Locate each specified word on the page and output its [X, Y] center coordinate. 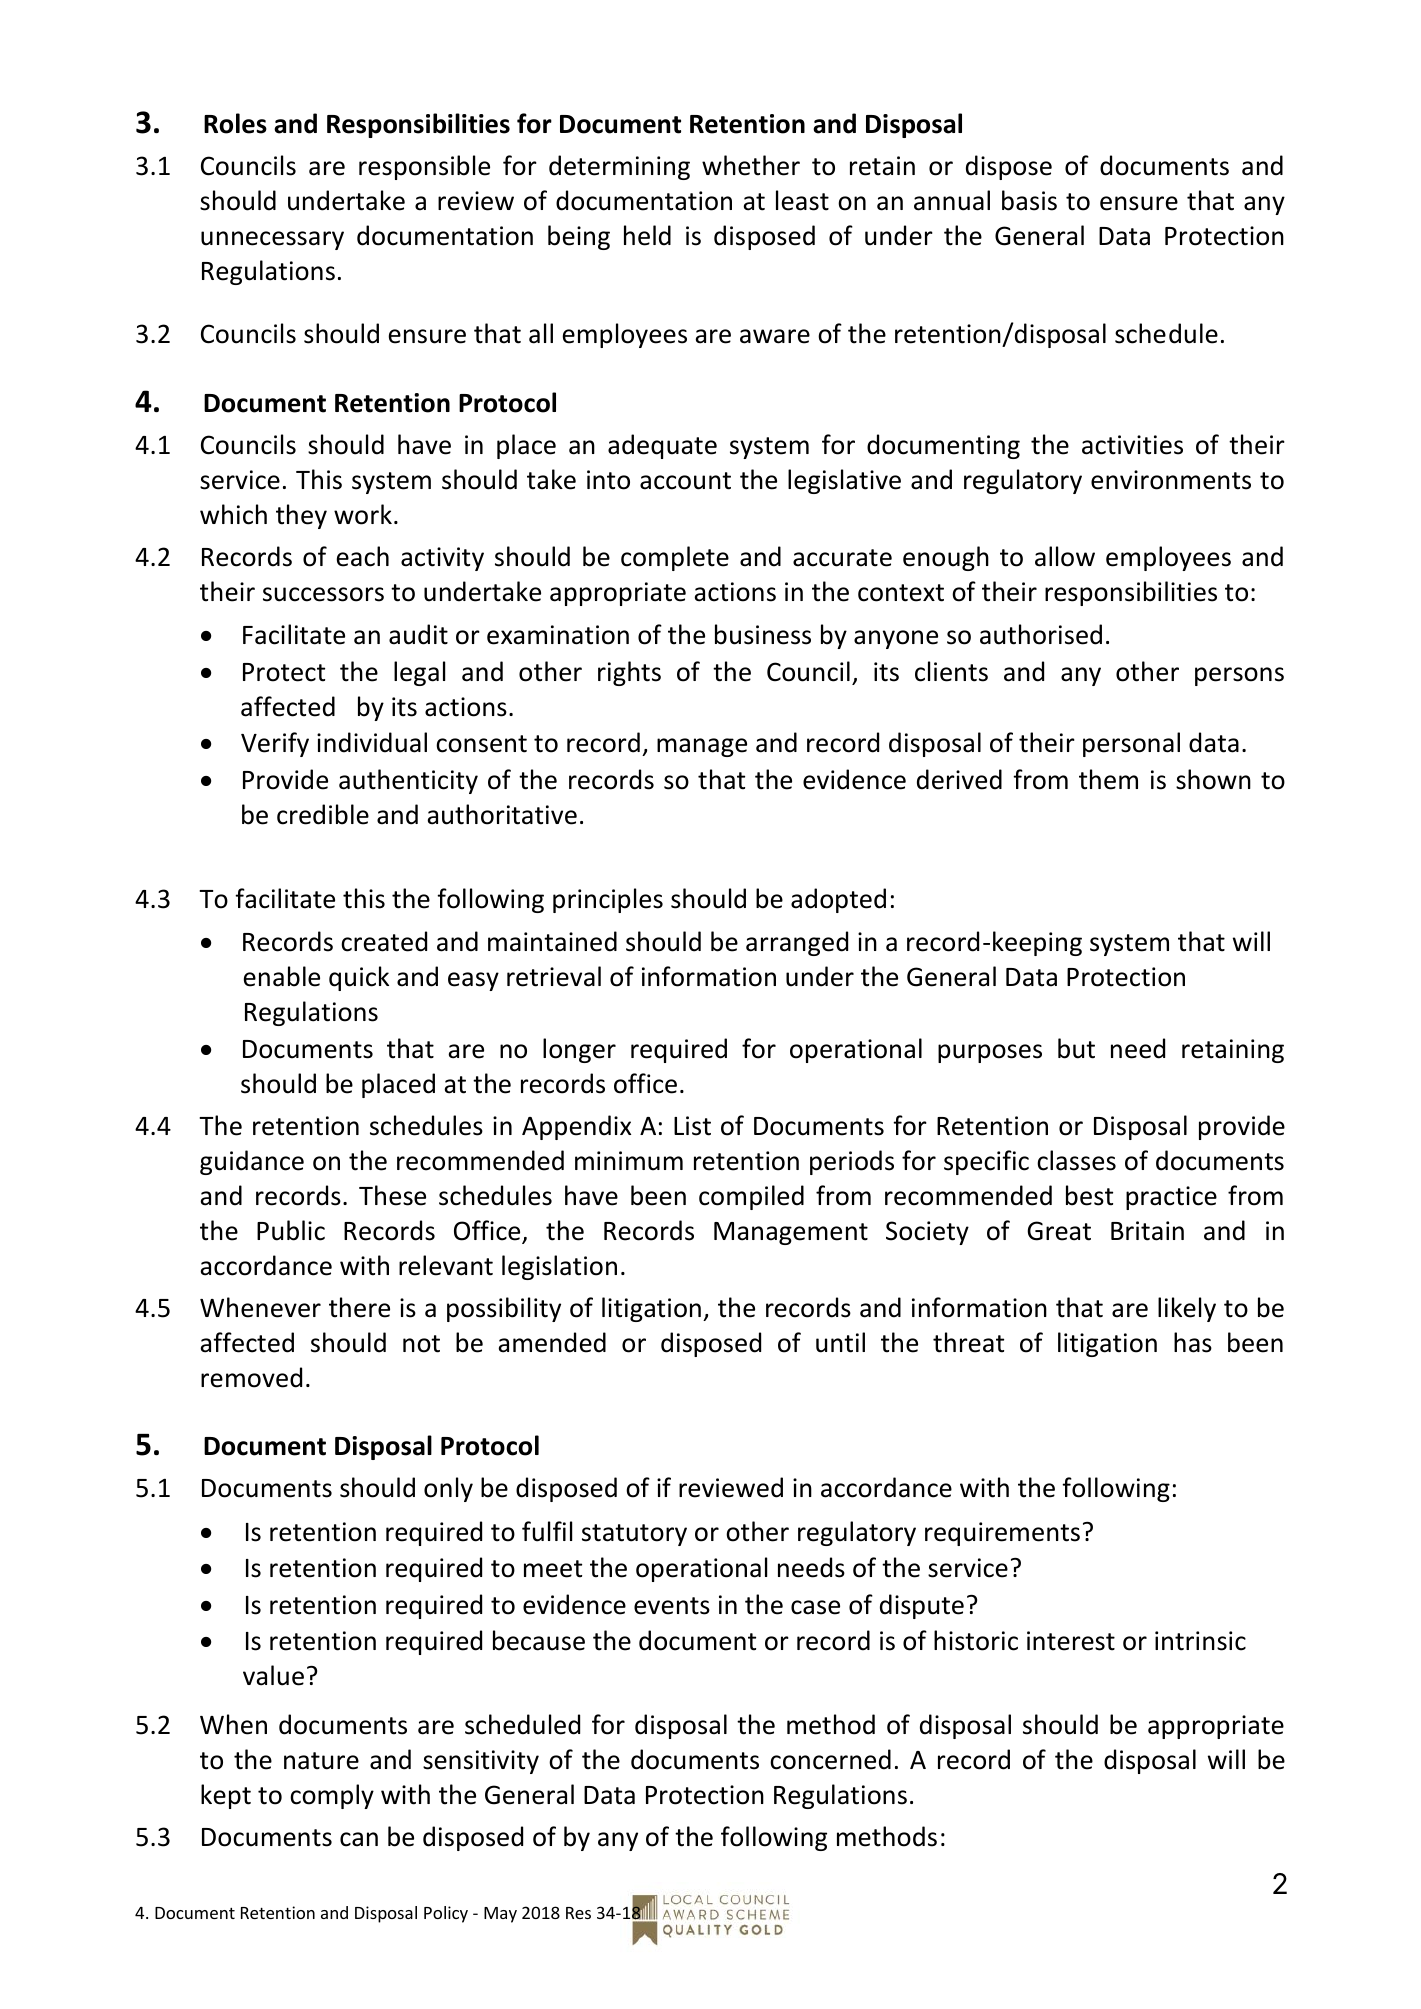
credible [323, 814]
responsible [424, 167]
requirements [1002, 1534]
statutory [634, 1535]
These [392, 1195]
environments [1171, 480]
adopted [838, 900]
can [359, 1839]
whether [751, 165]
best [1089, 1195]
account [685, 481]
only [448, 1489]
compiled [751, 1197]
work [363, 514]
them [1108, 779]
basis [1029, 200]
